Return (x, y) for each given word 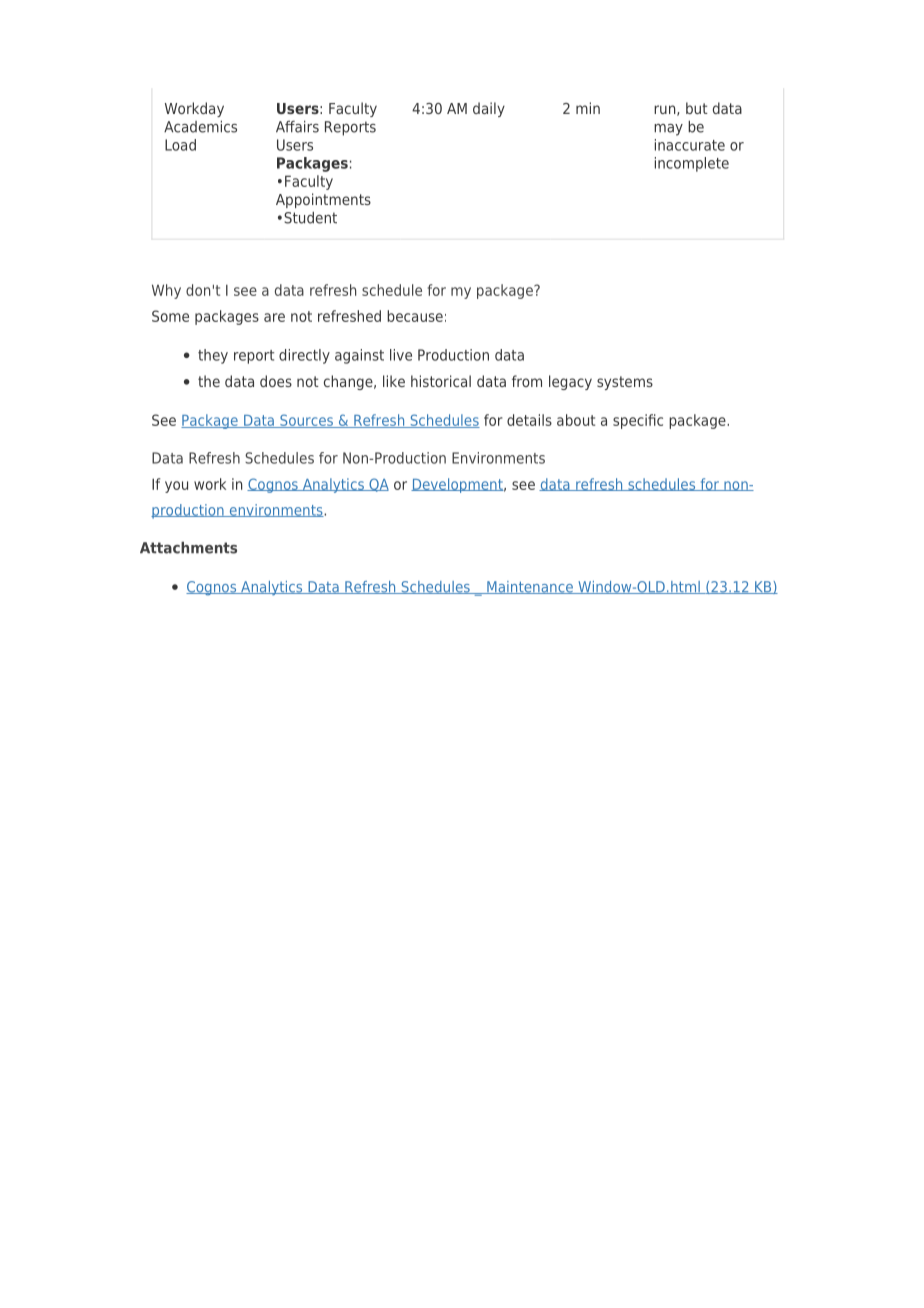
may (668, 130)
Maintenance (530, 587)
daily (489, 109)
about (576, 420)
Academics (200, 126)
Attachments (188, 548)
